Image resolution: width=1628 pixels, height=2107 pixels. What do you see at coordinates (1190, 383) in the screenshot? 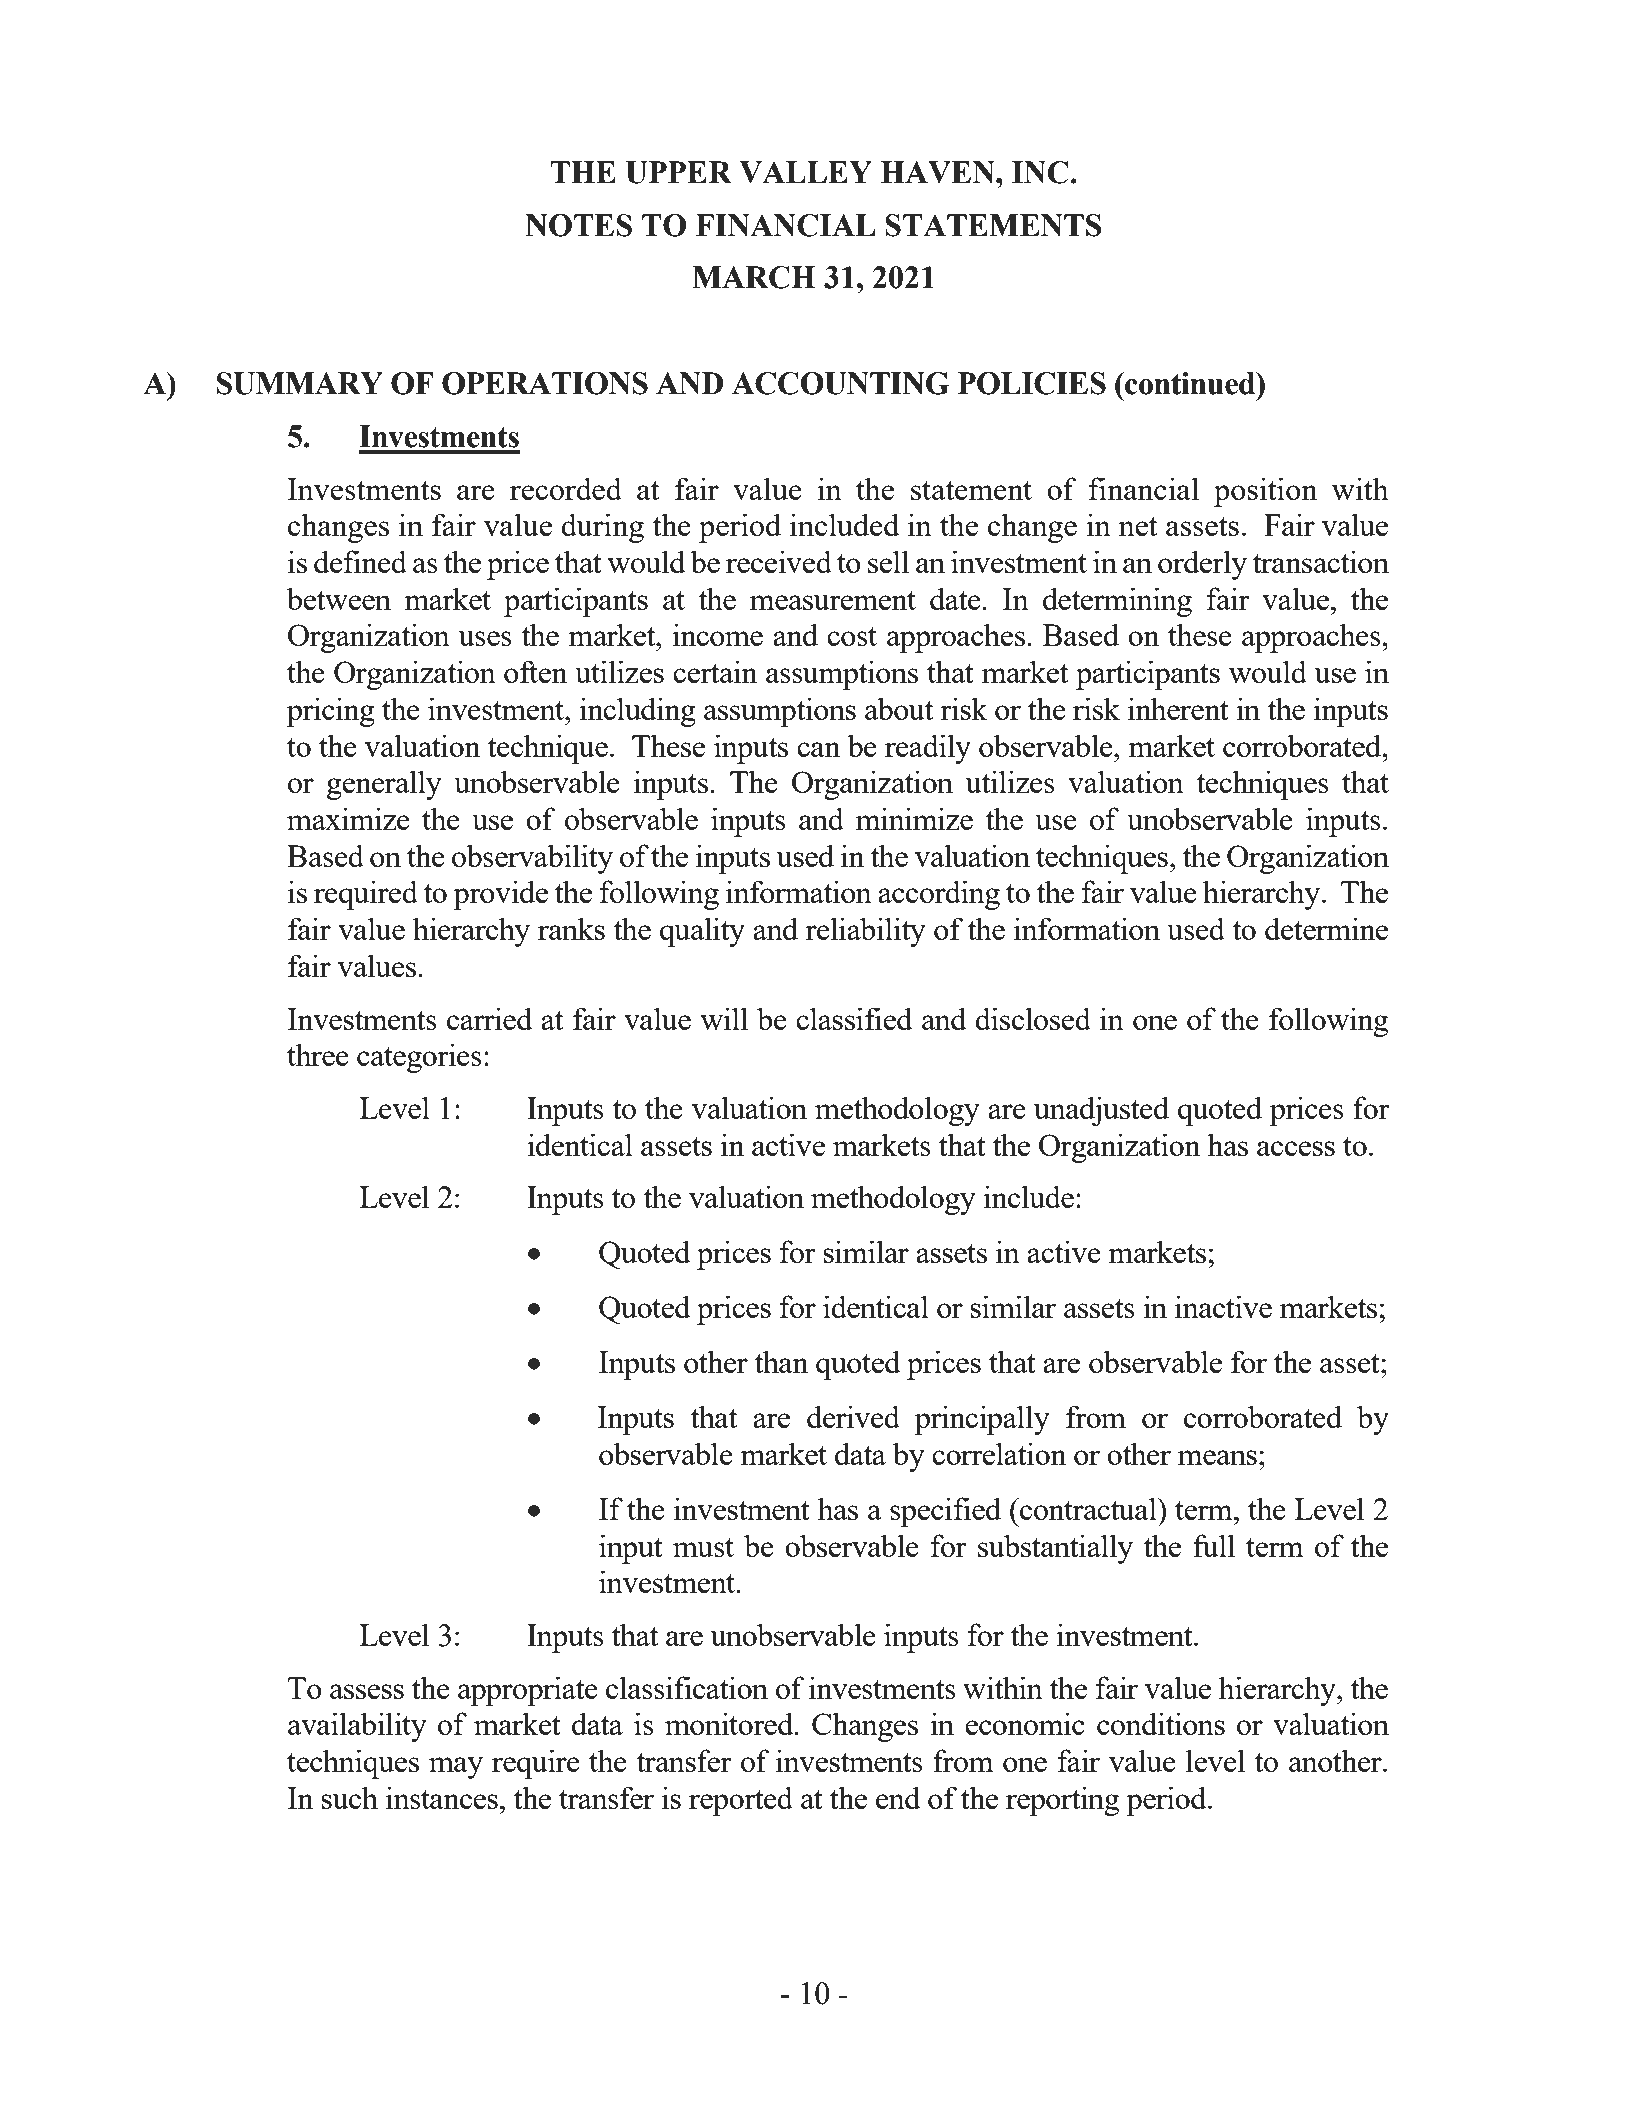
I see `continued` at bounding box center [1190, 383].
